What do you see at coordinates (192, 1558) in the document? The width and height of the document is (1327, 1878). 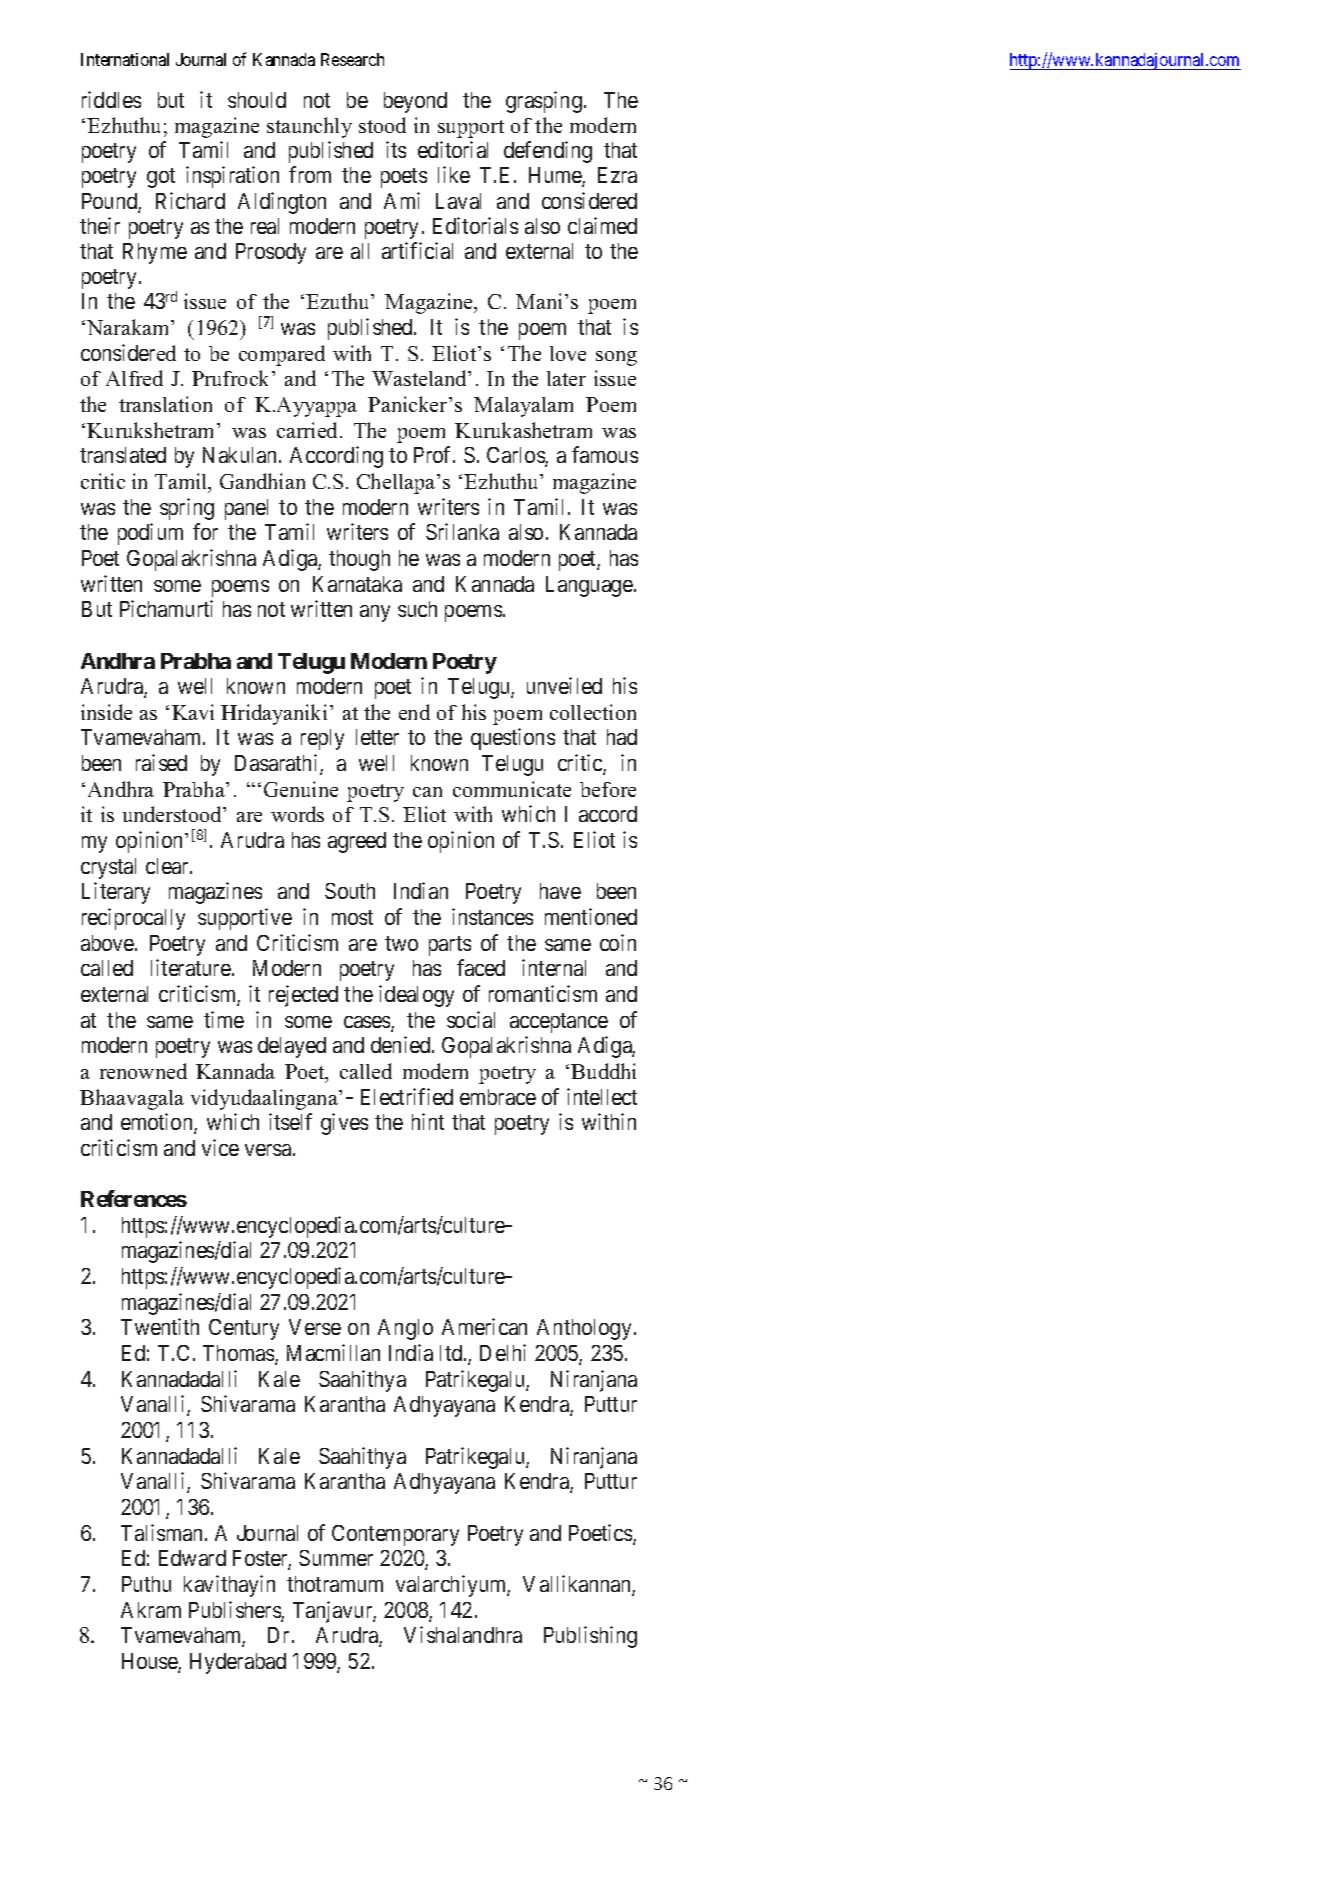 I see `Edward` at bounding box center [192, 1558].
